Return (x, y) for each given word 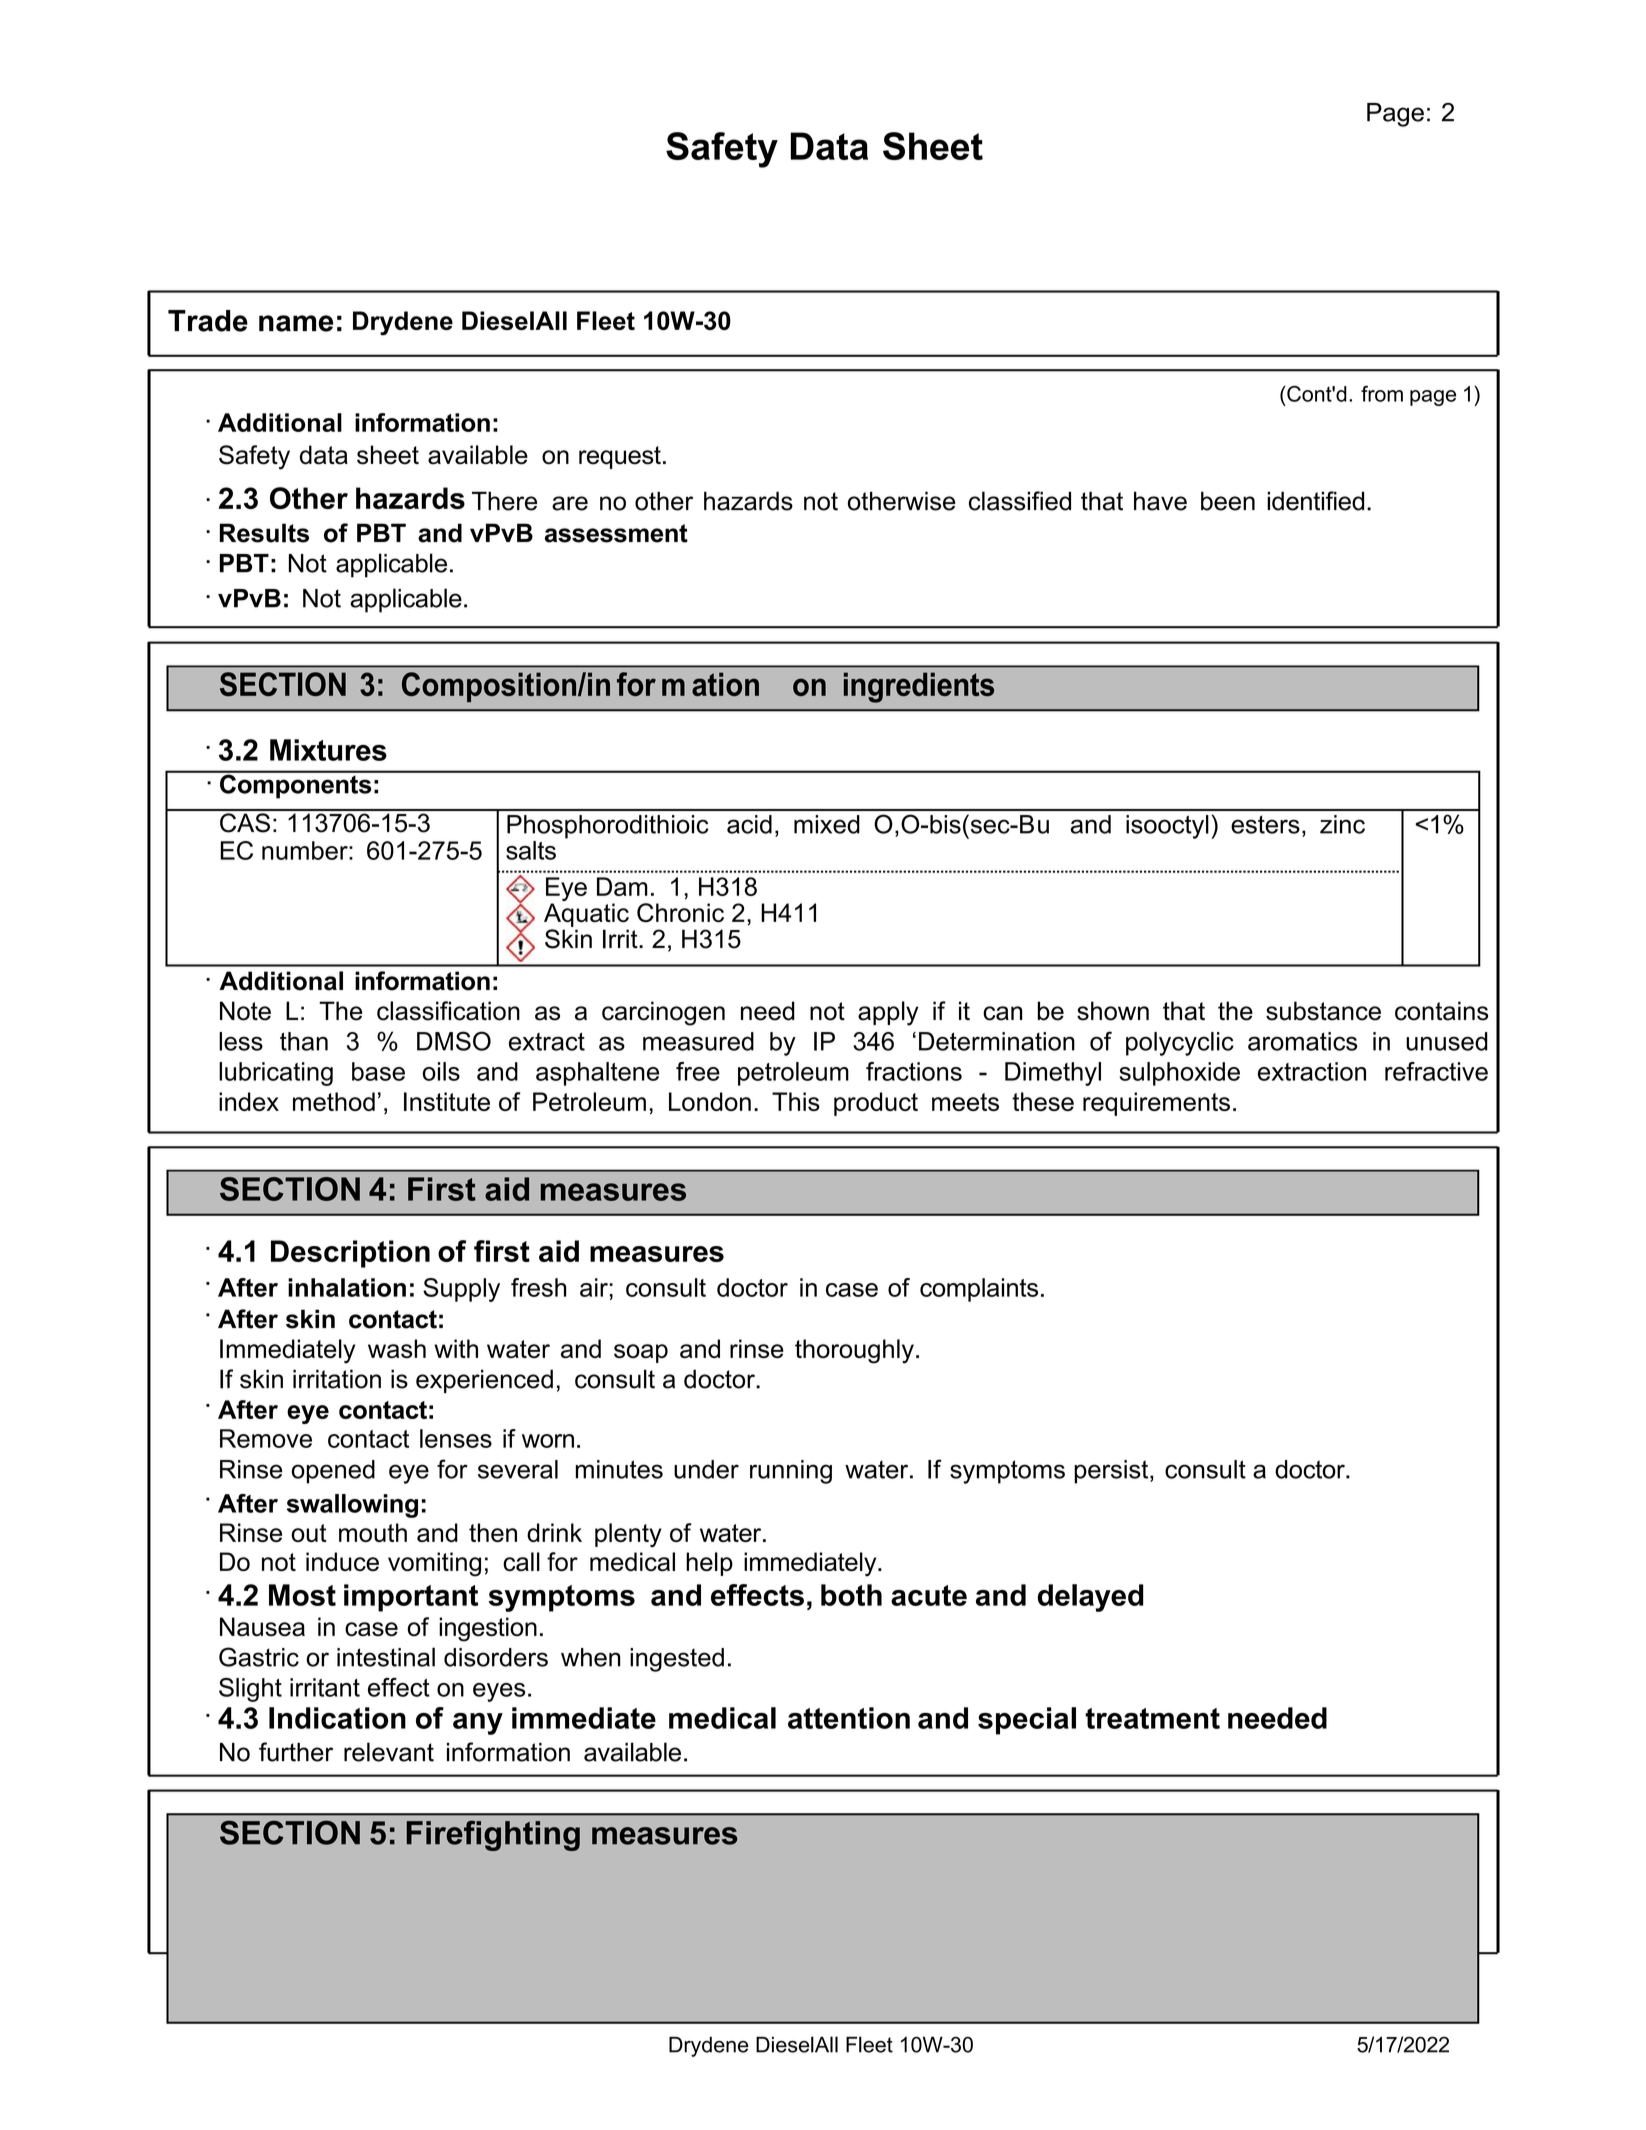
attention (849, 1718)
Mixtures (328, 750)
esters (1265, 824)
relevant (389, 1752)
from (1382, 394)
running (791, 1472)
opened (333, 1472)
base (378, 1071)
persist (1112, 1472)
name (296, 323)
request (620, 457)
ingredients (919, 687)
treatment (1152, 1718)
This (796, 1101)
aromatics (1303, 1041)
